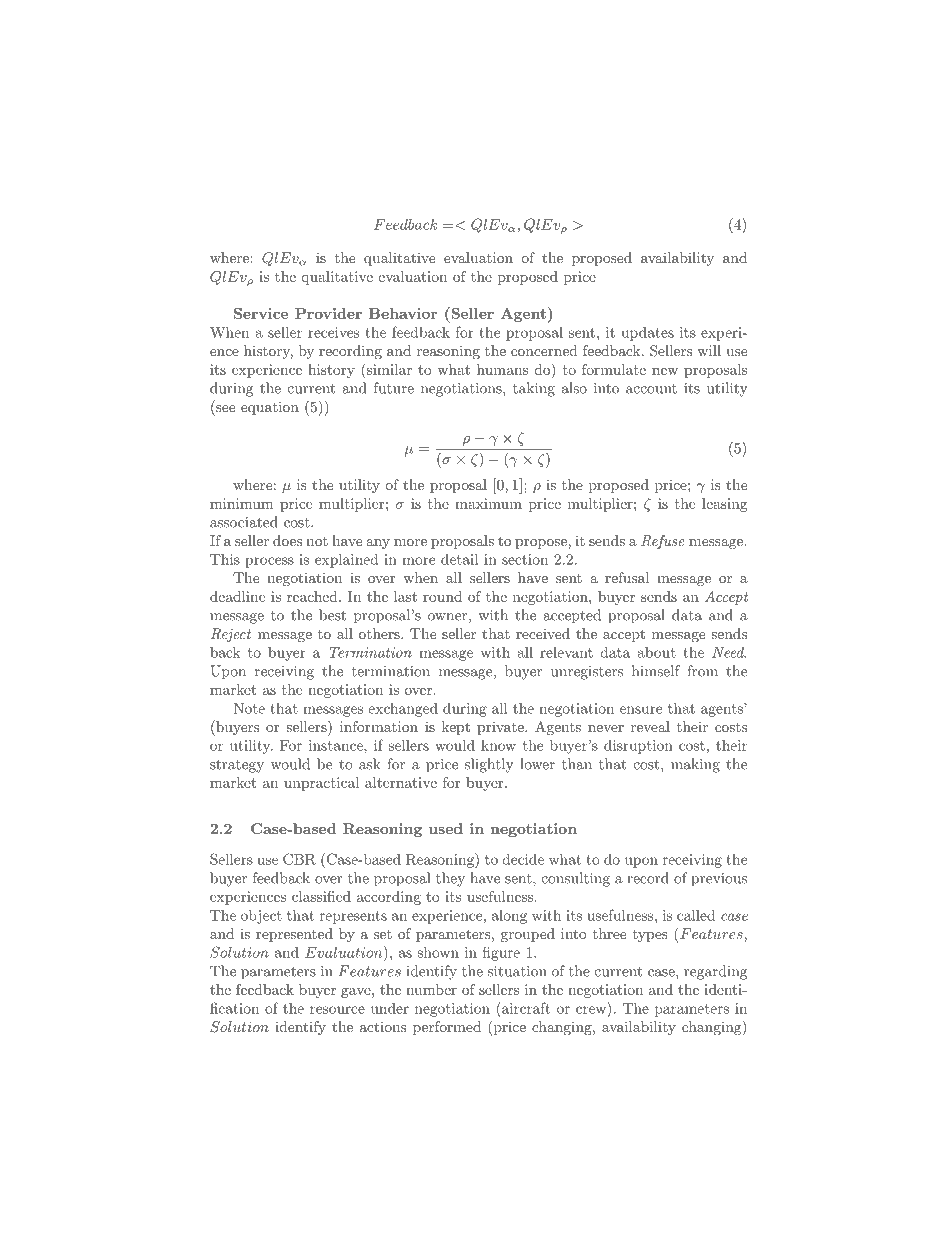 The width and height of the page is (952, 1233). Describe the element at coordinates (715, 972) in the page. I see `regarding` at that location.
